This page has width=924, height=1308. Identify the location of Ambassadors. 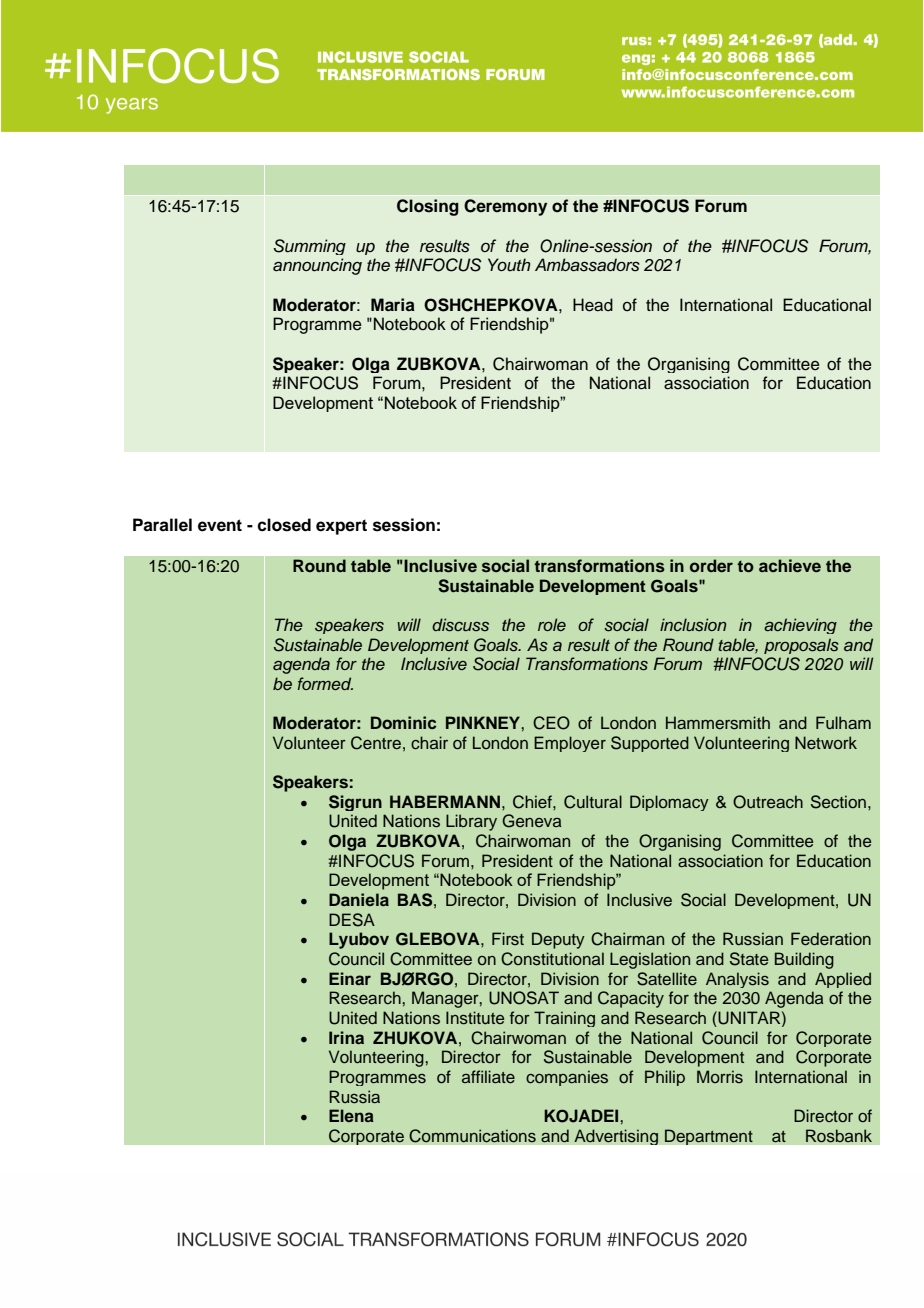
(587, 265).
